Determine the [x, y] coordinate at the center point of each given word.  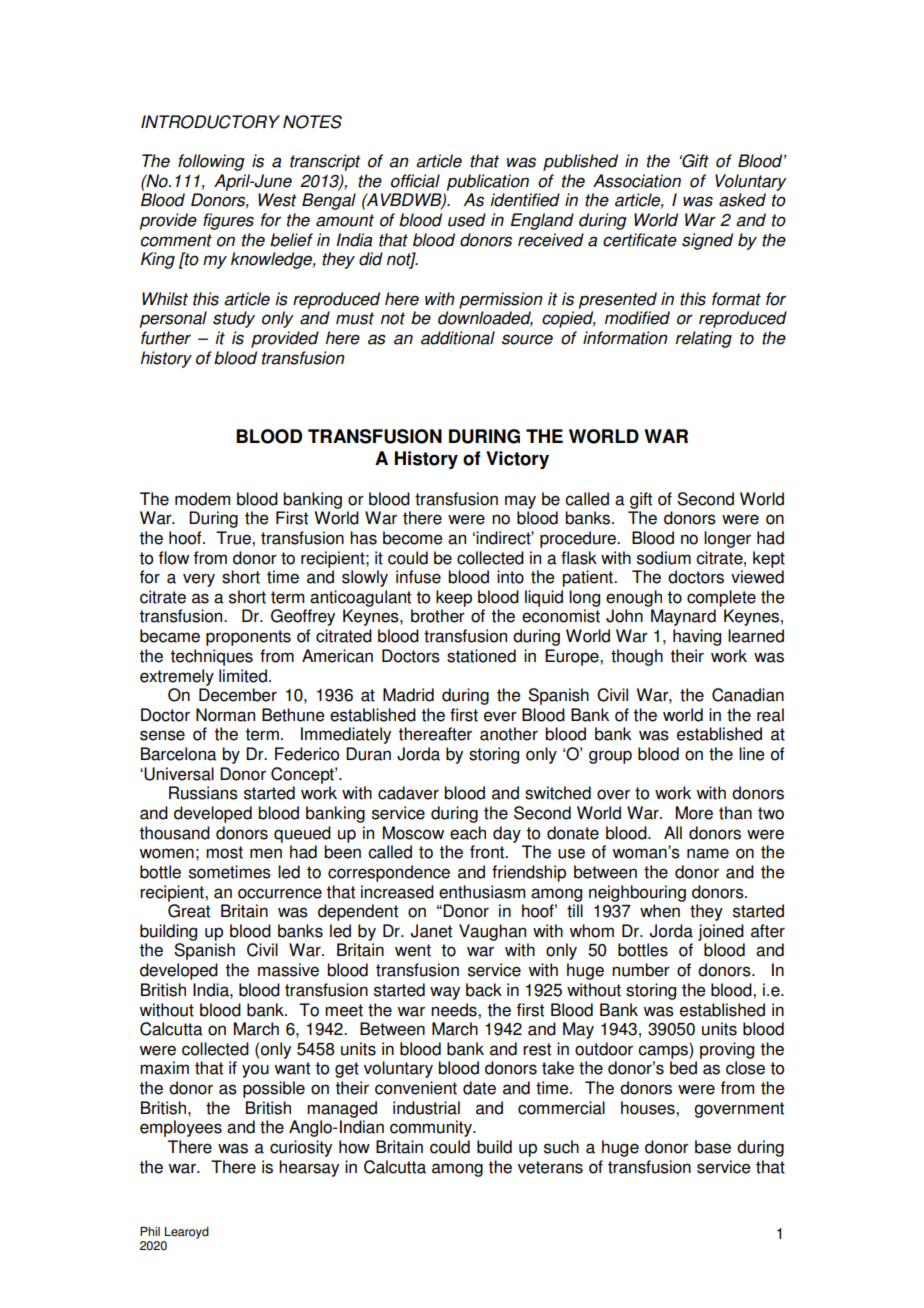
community [432, 1128]
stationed [481, 656]
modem [202, 499]
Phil [150, 1231]
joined [721, 932]
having [697, 637]
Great [189, 911]
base [713, 1147]
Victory [517, 460]
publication [488, 182]
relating [704, 339]
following [211, 162]
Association [637, 181]
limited [243, 676]
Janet [431, 931]
